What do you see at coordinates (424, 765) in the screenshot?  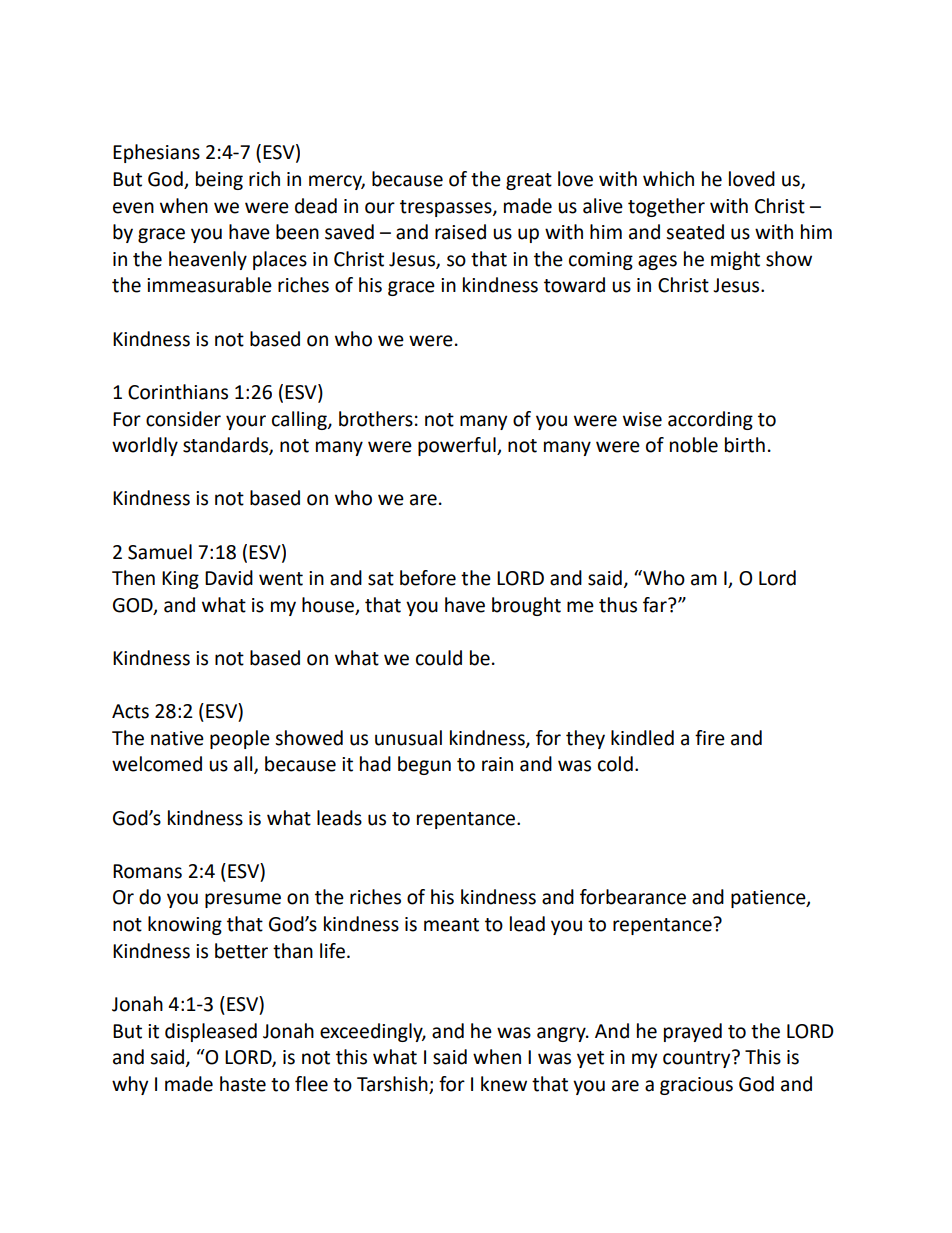 I see `begun` at bounding box center [424, 765].
